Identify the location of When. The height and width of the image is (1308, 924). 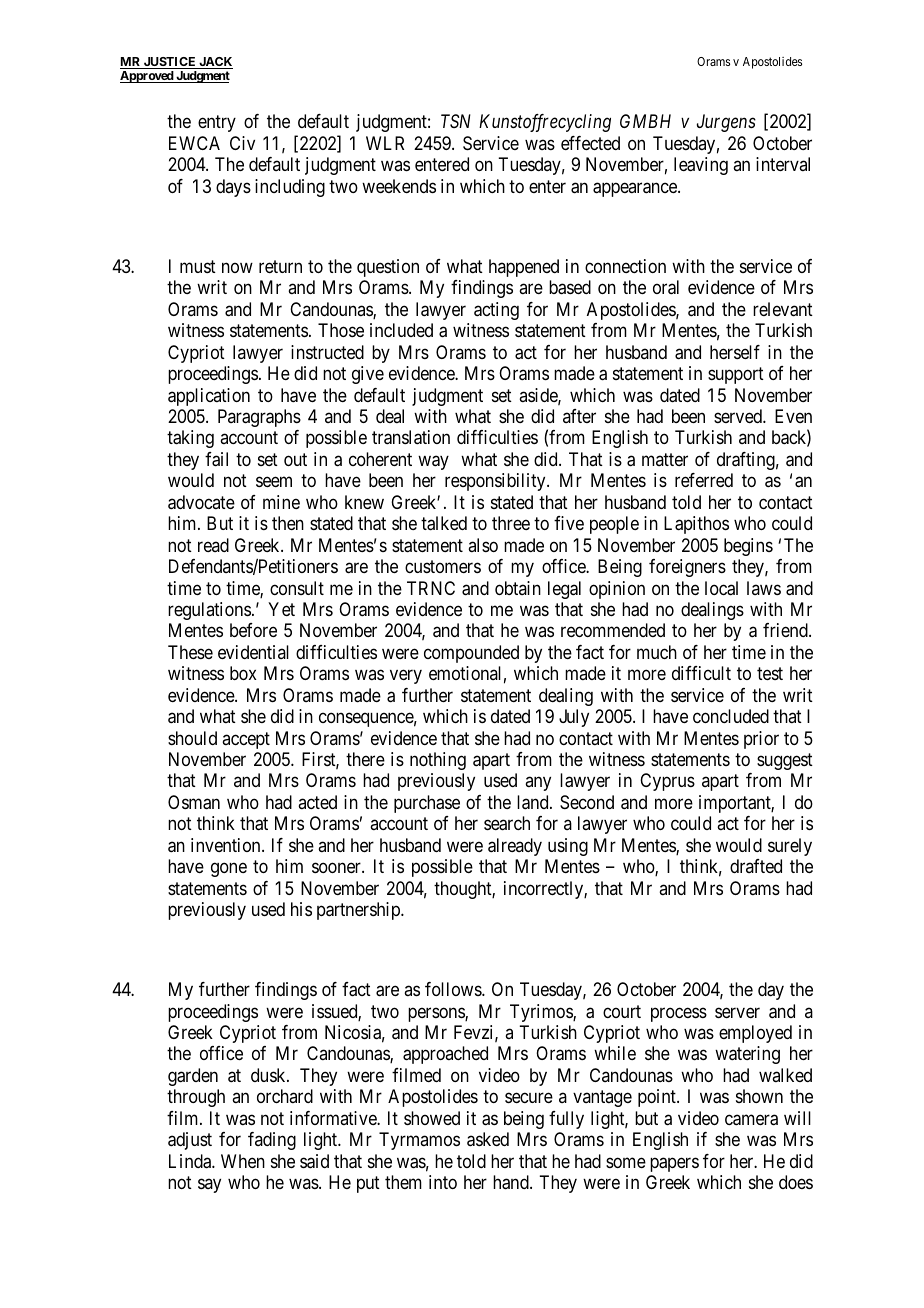
(243, 1161).
